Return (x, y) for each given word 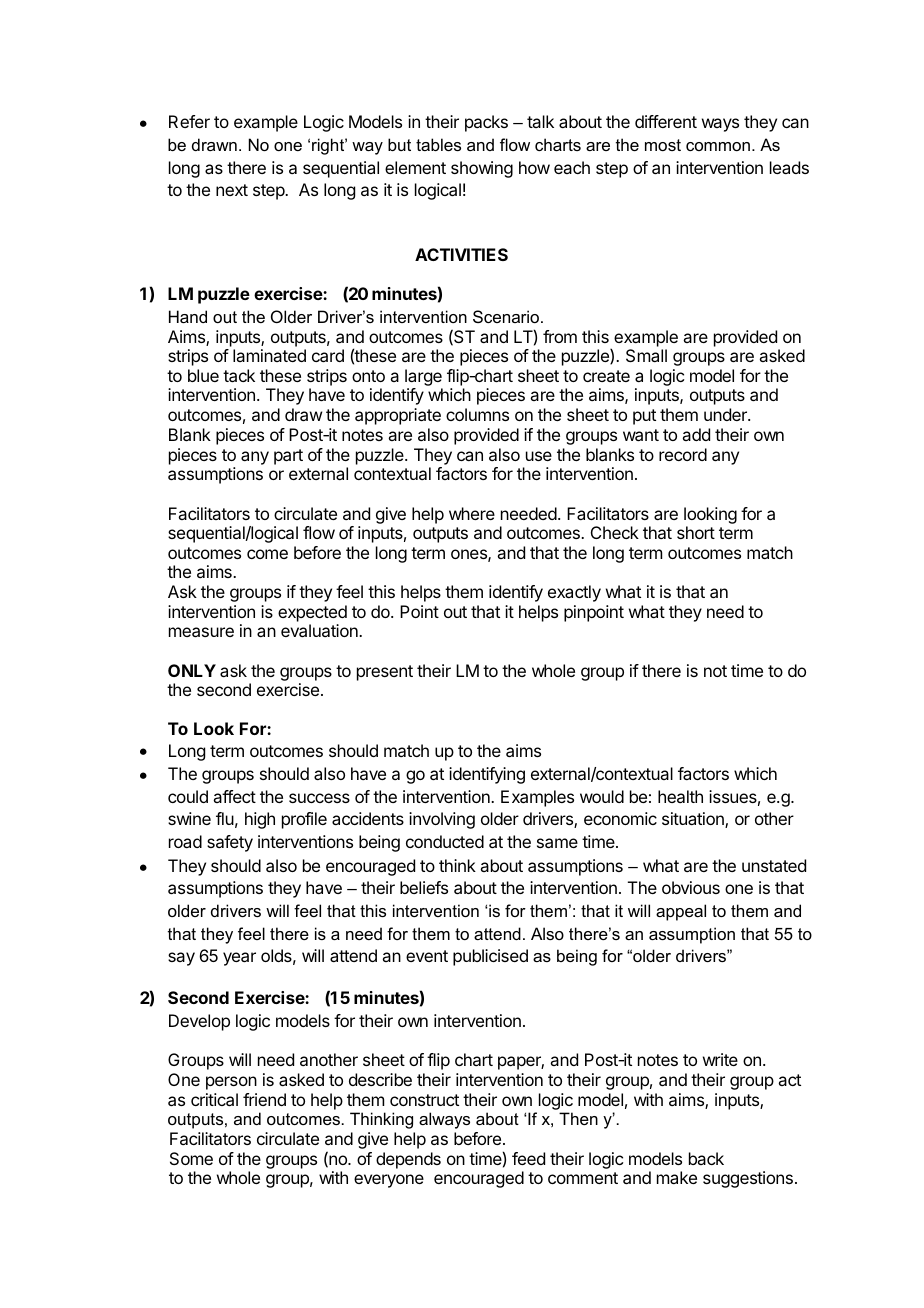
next (232, 190)
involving (442, 820)
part (288, 457)
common (718, 146)
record (683, 454)
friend (264, 1099)
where (472, 513)
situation (694, 820)
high (260, 820)
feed (528, 1158)
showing (482, 169)
